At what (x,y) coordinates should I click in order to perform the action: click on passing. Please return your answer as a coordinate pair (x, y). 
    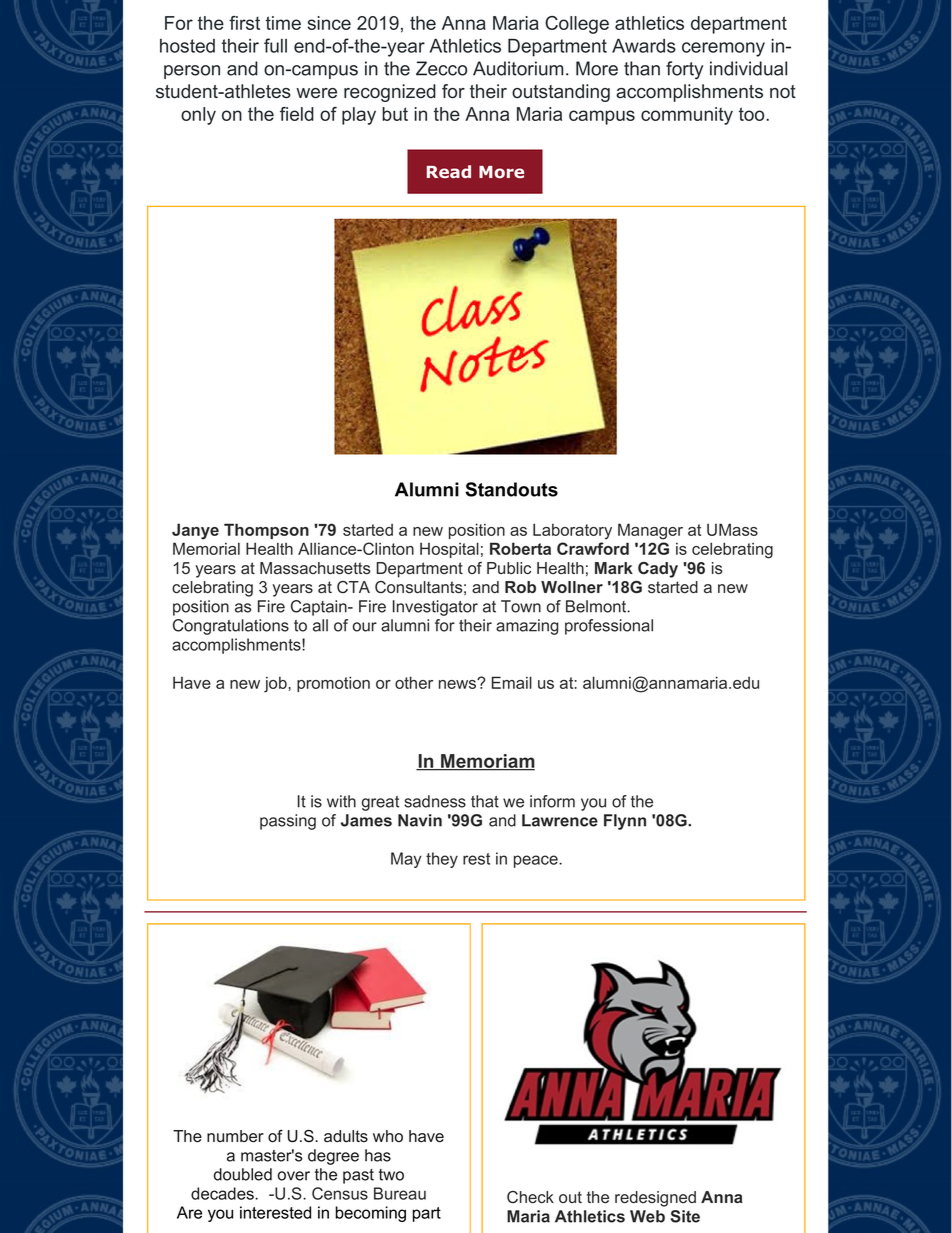
    Looking at the image, I should click on (288, 822).
